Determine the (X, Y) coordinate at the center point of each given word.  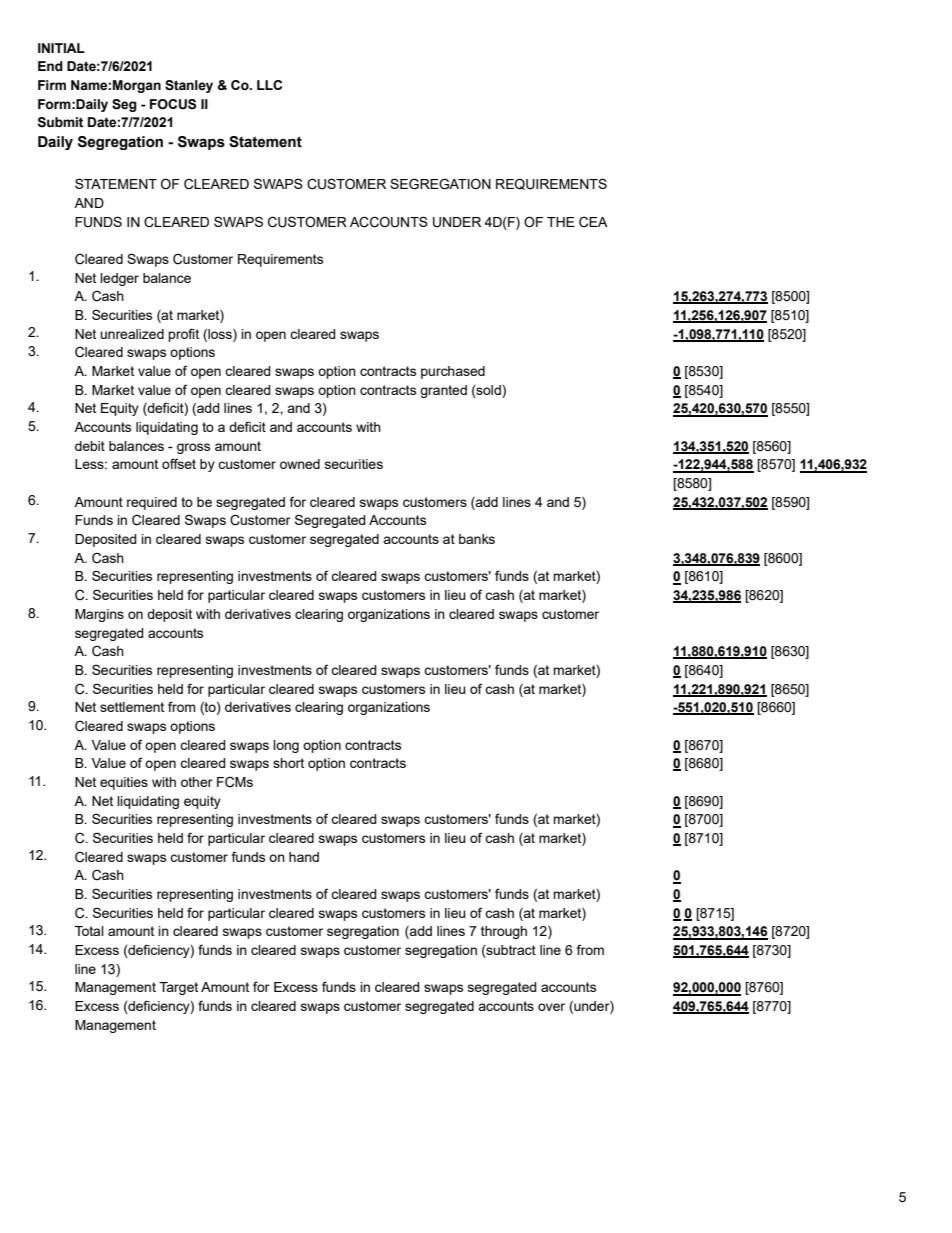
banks (477, 539)
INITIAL (61, 48)
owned (300, 464)
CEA (593, 222)
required (152, 503)
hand (304, 857)
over (551, 1007)
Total (89, 931)
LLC (269, 85)
